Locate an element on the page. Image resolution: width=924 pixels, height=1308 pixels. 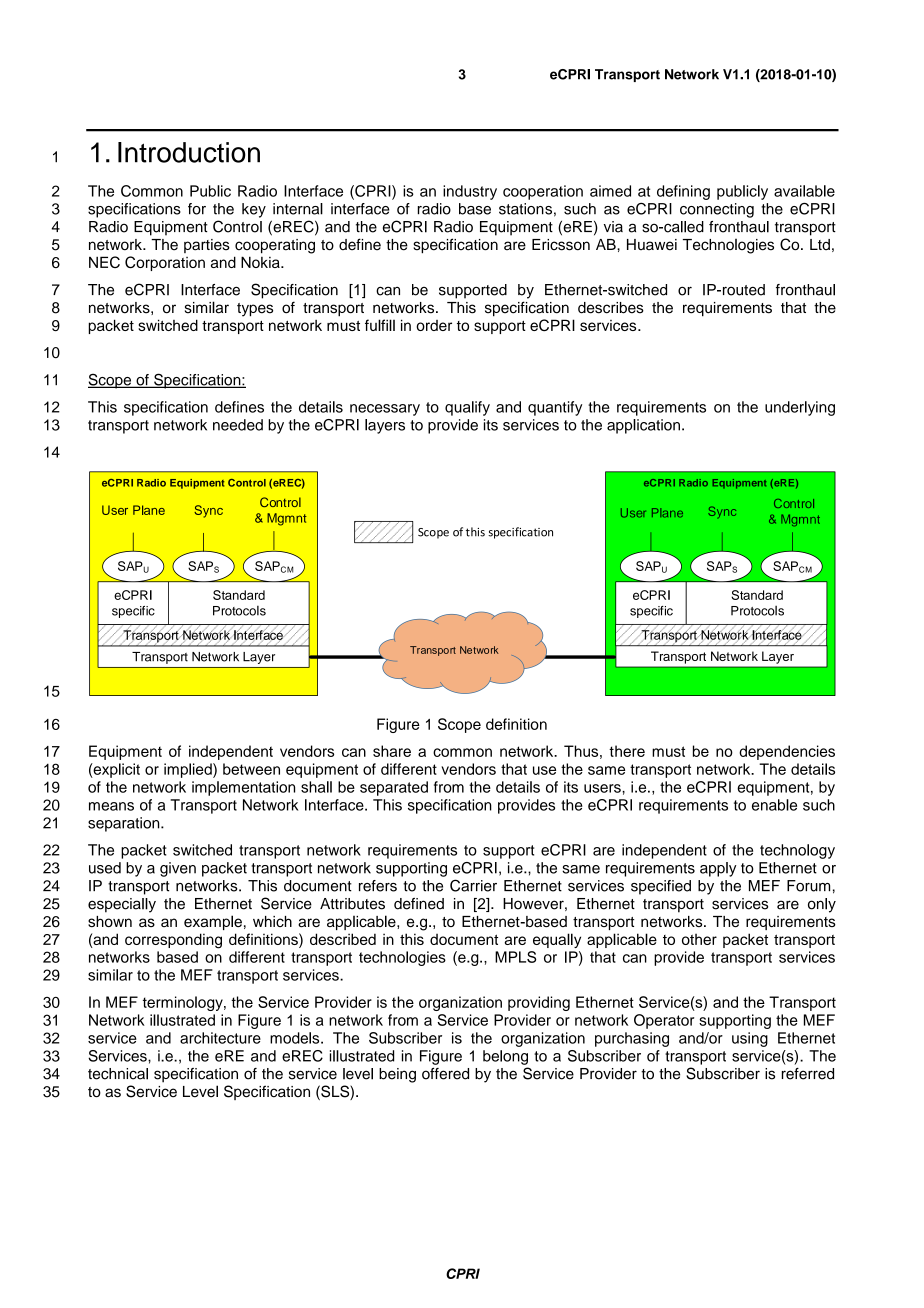
connecting is located at coordinates (717, 210).
